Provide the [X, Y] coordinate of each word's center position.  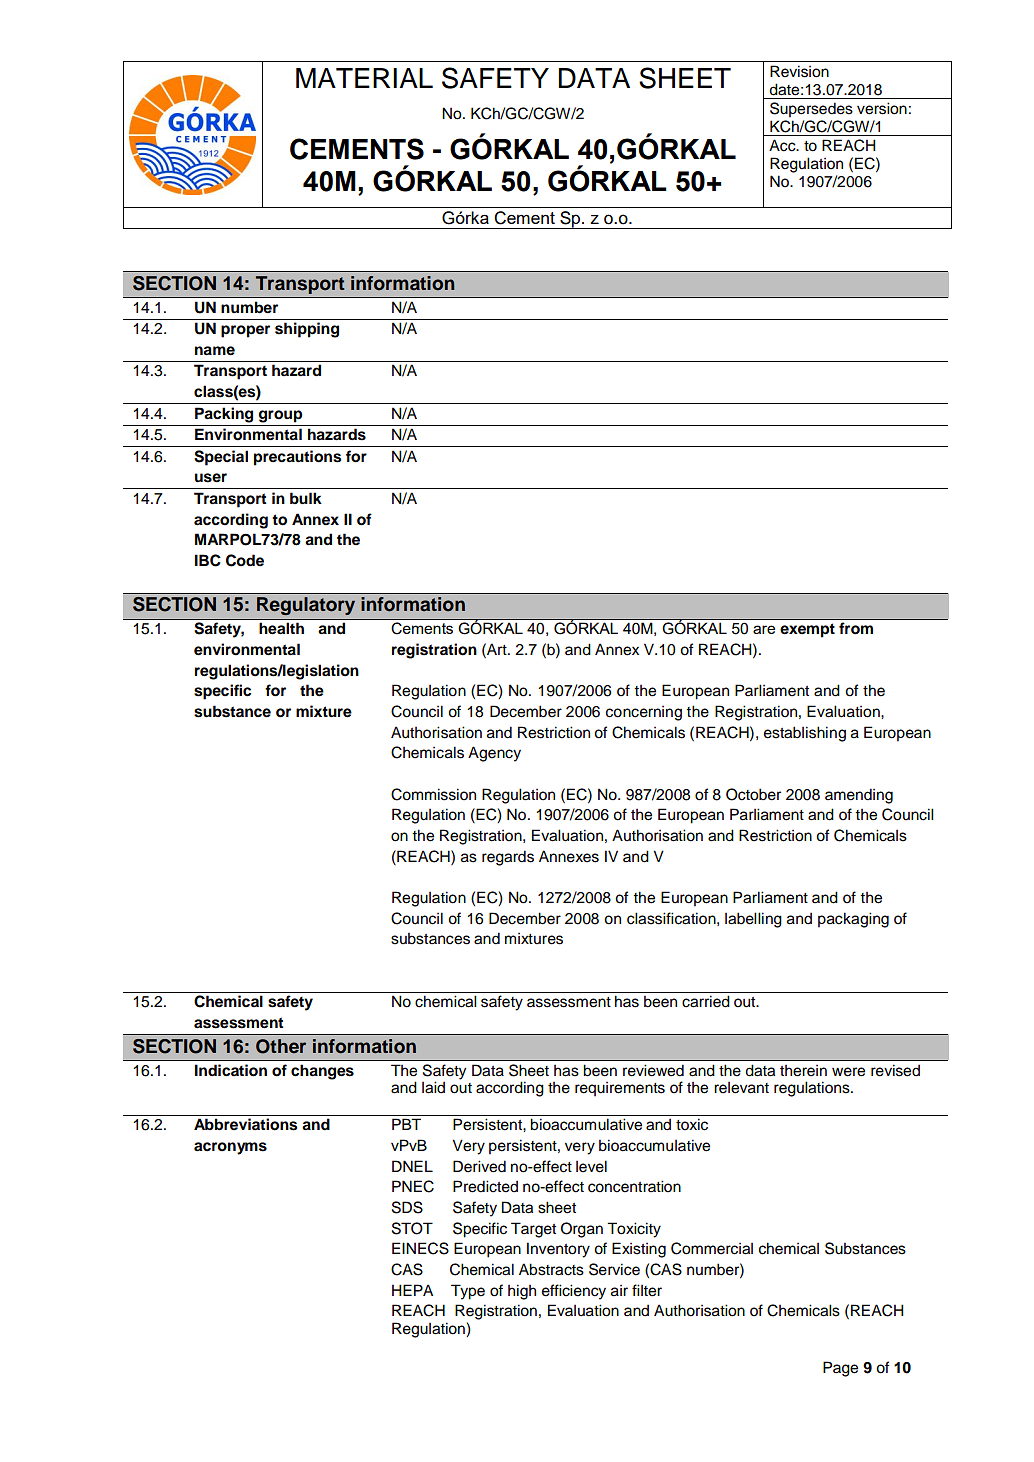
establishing [805, 734]
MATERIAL [364, 78]
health [281, 628]
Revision [799, 71]
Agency [494, 754]
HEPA [412, 1290]
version [882, 108]
